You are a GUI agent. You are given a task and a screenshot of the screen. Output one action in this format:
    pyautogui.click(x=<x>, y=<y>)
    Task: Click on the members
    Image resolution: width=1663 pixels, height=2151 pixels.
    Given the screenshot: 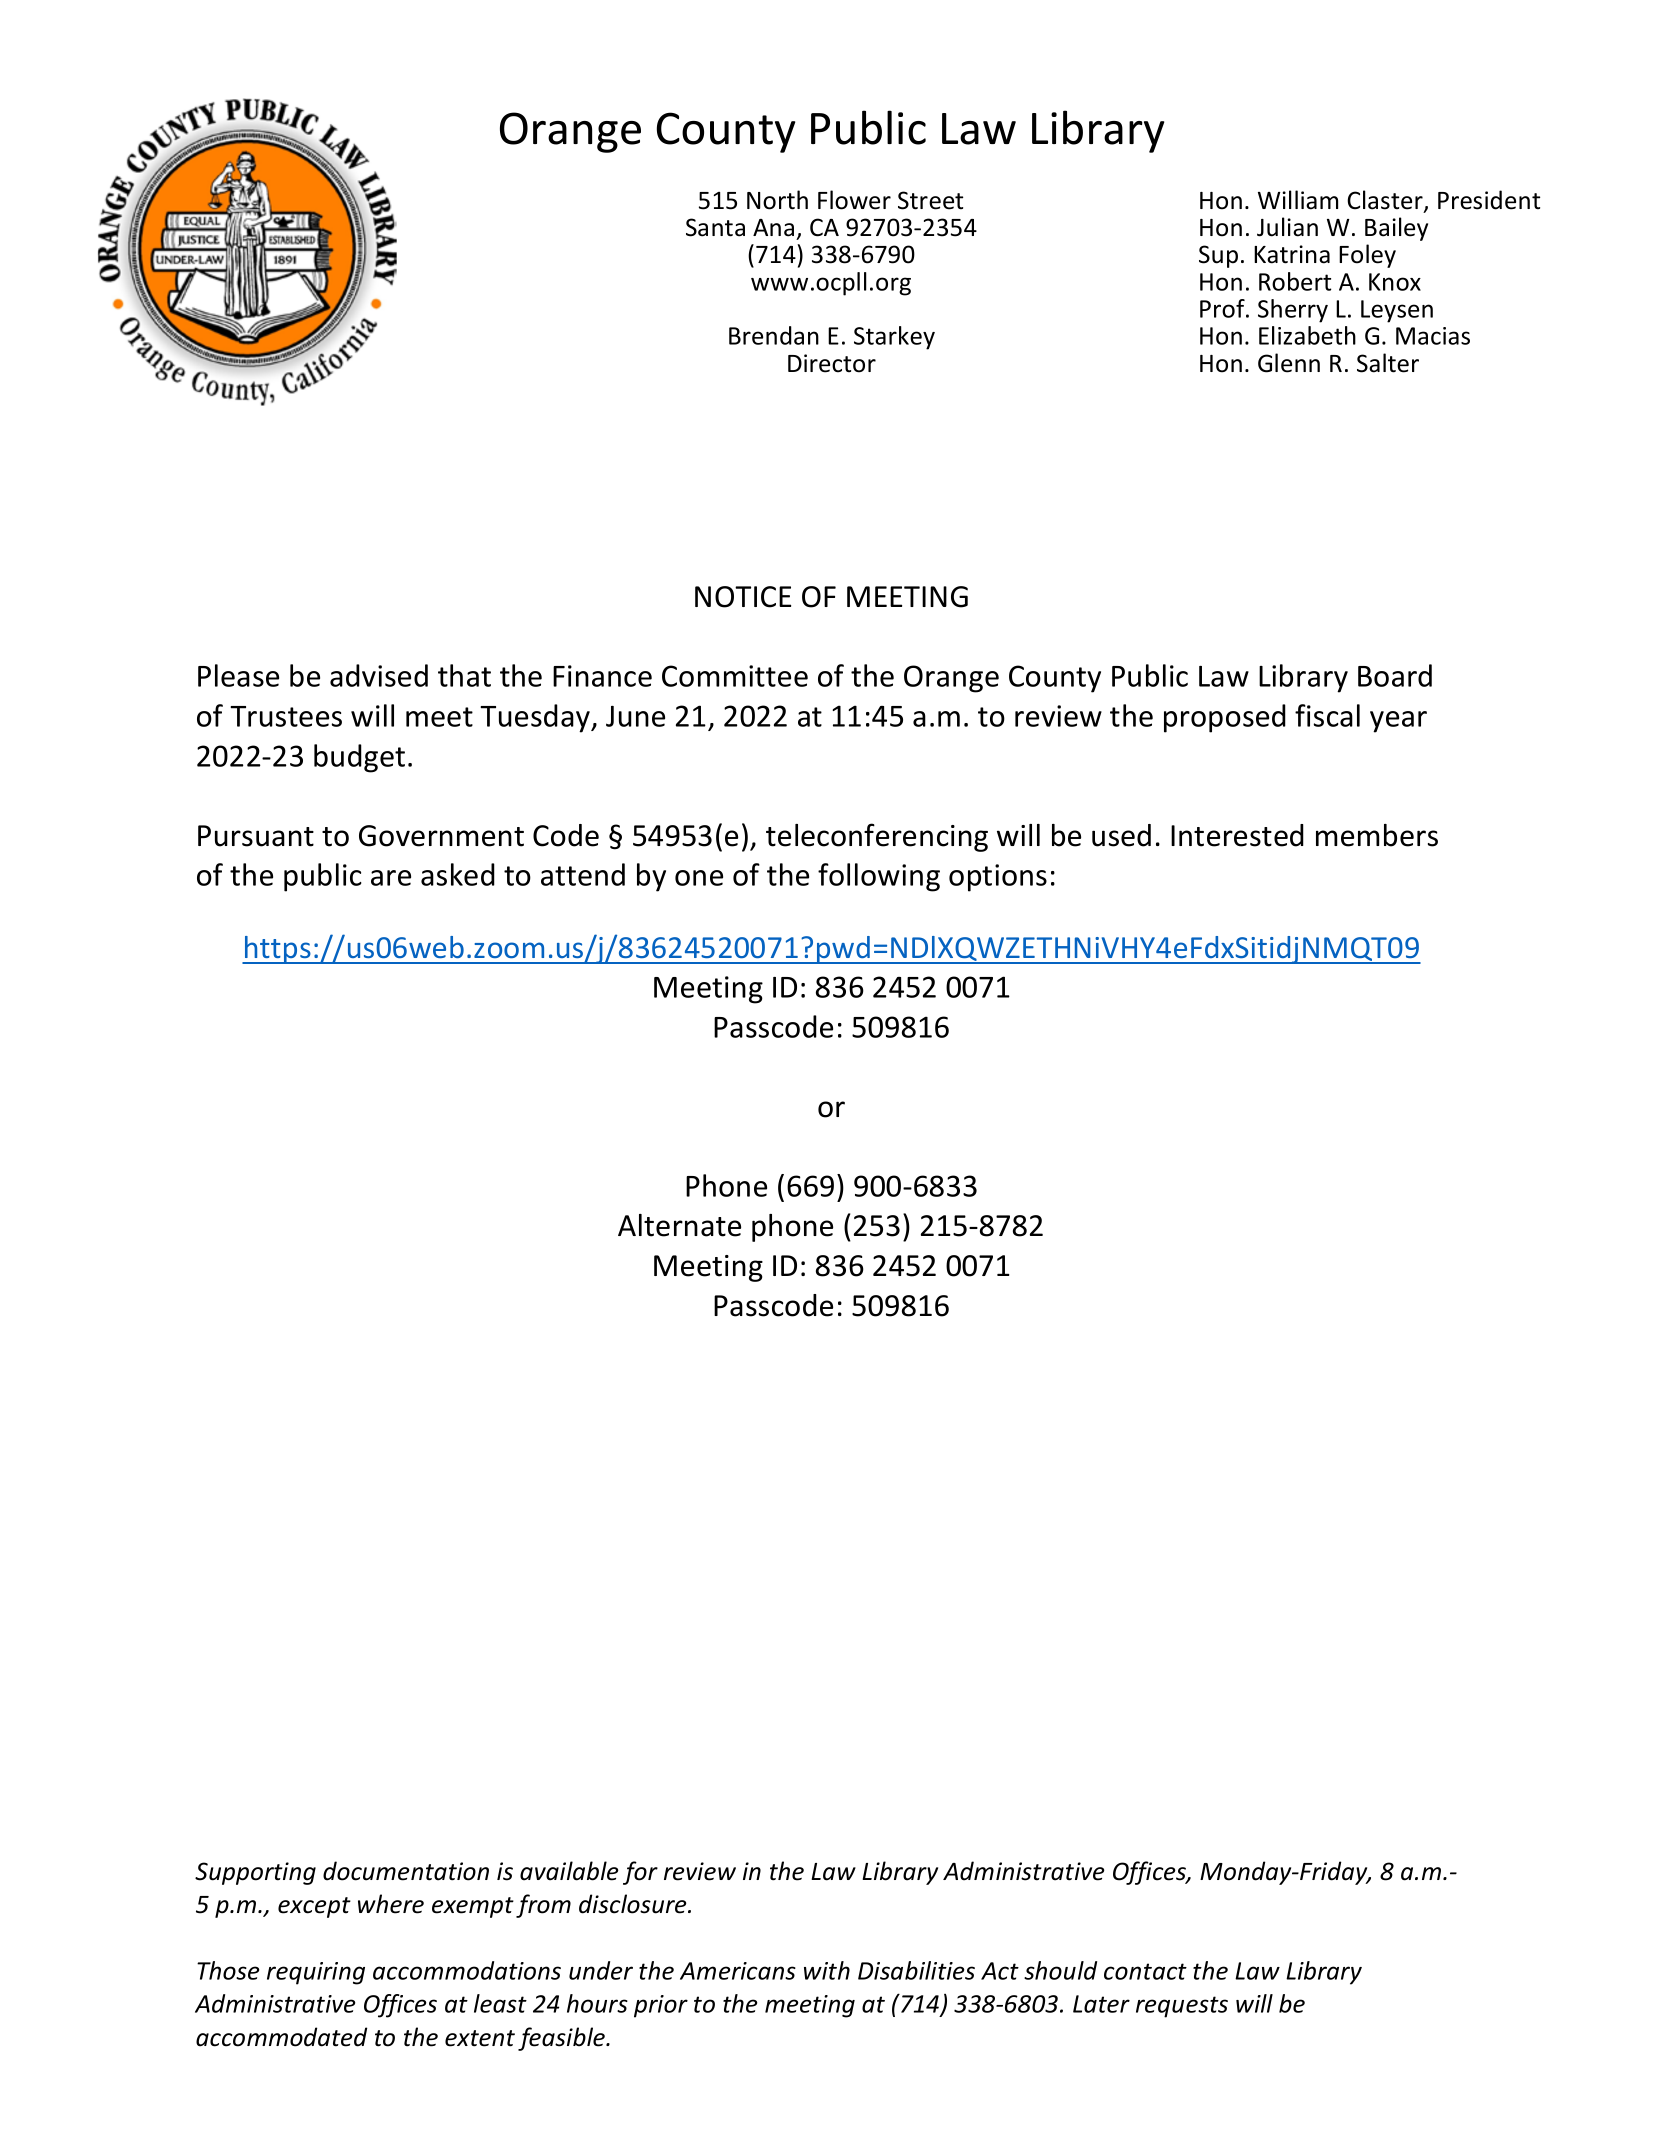 What is the action you would take?
    pyautogui.click(x=1377, y=835)
